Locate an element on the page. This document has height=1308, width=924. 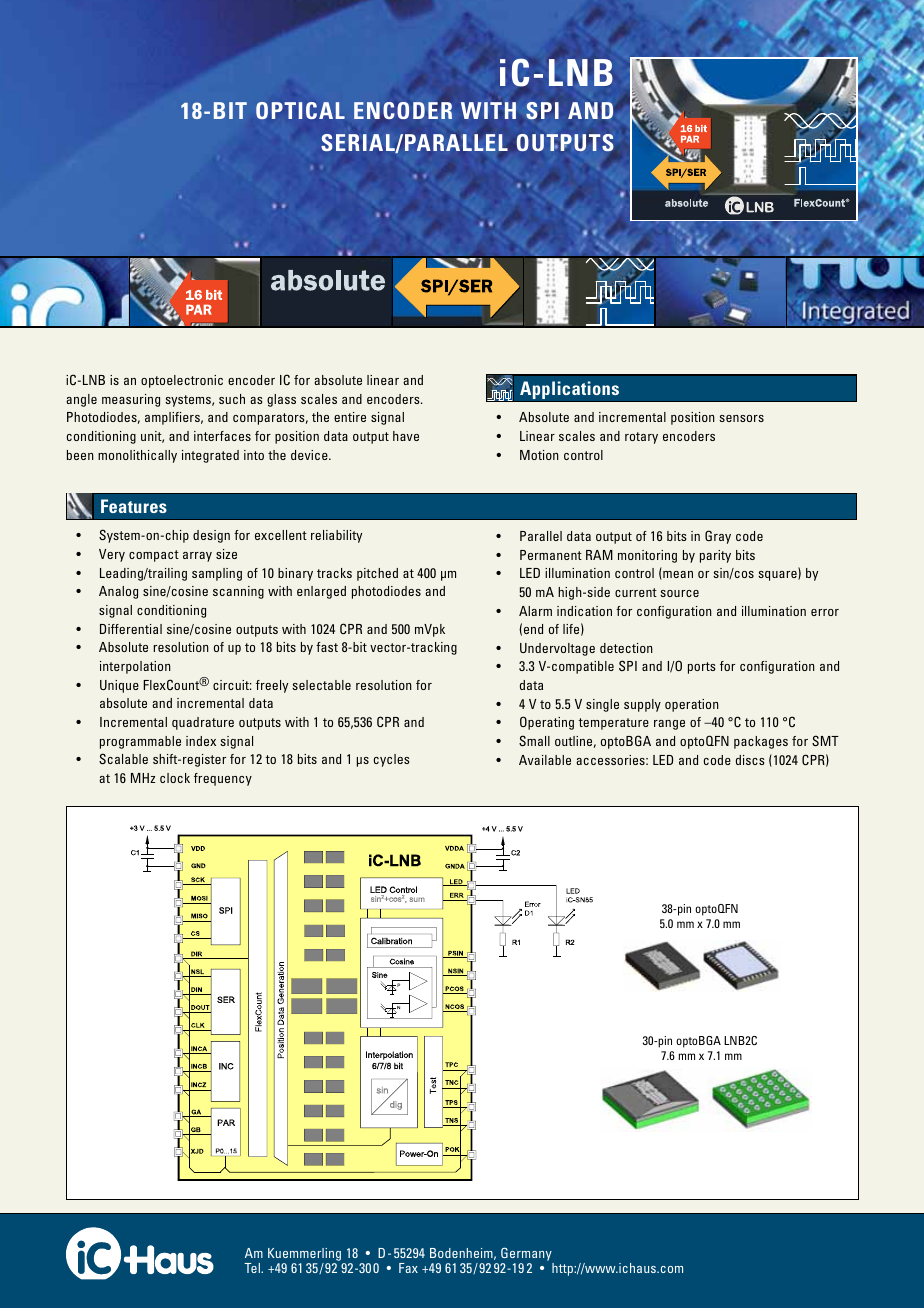
ports is located at coordinates (701, 668).
